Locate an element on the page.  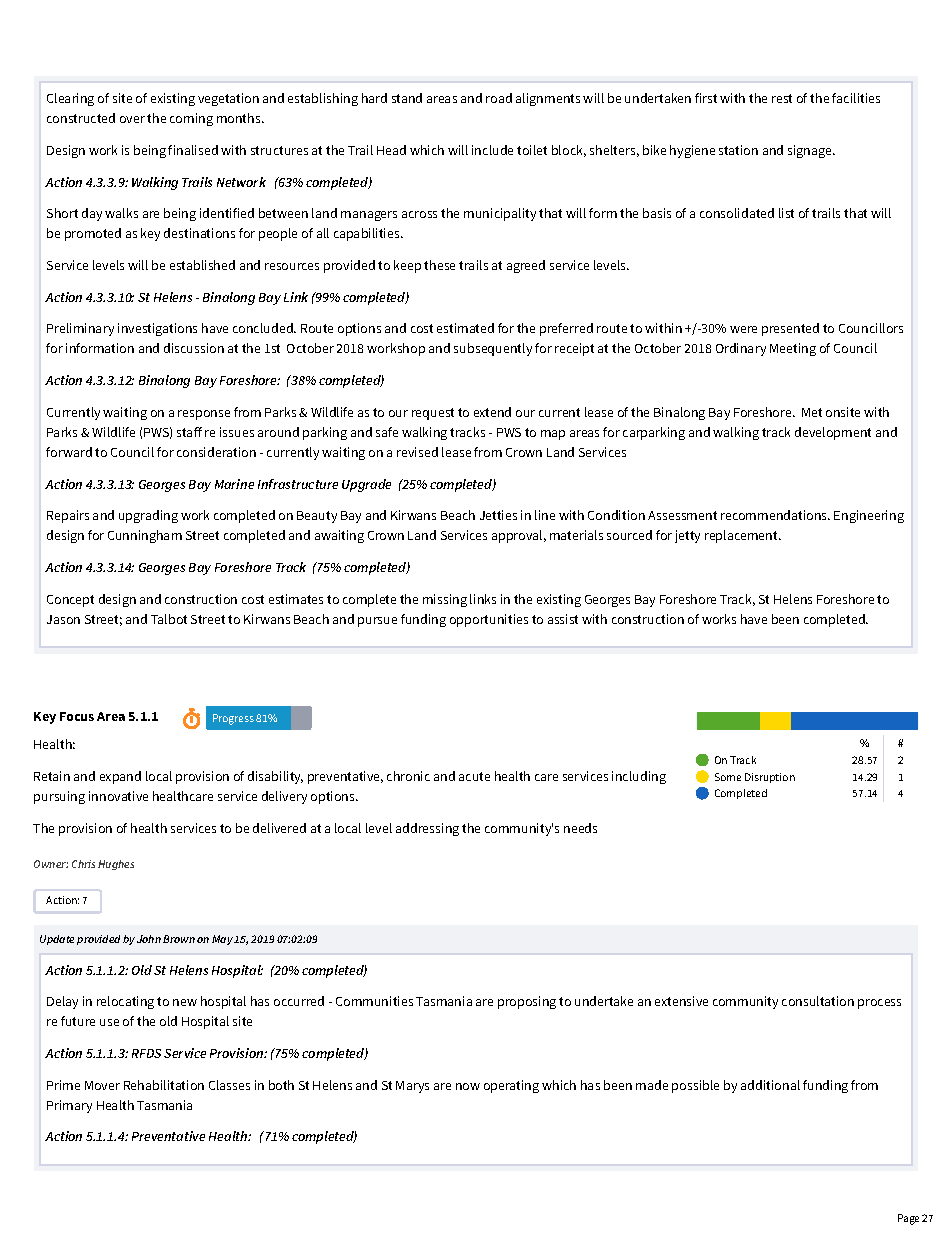
include is located at coordinates (492, 150).
